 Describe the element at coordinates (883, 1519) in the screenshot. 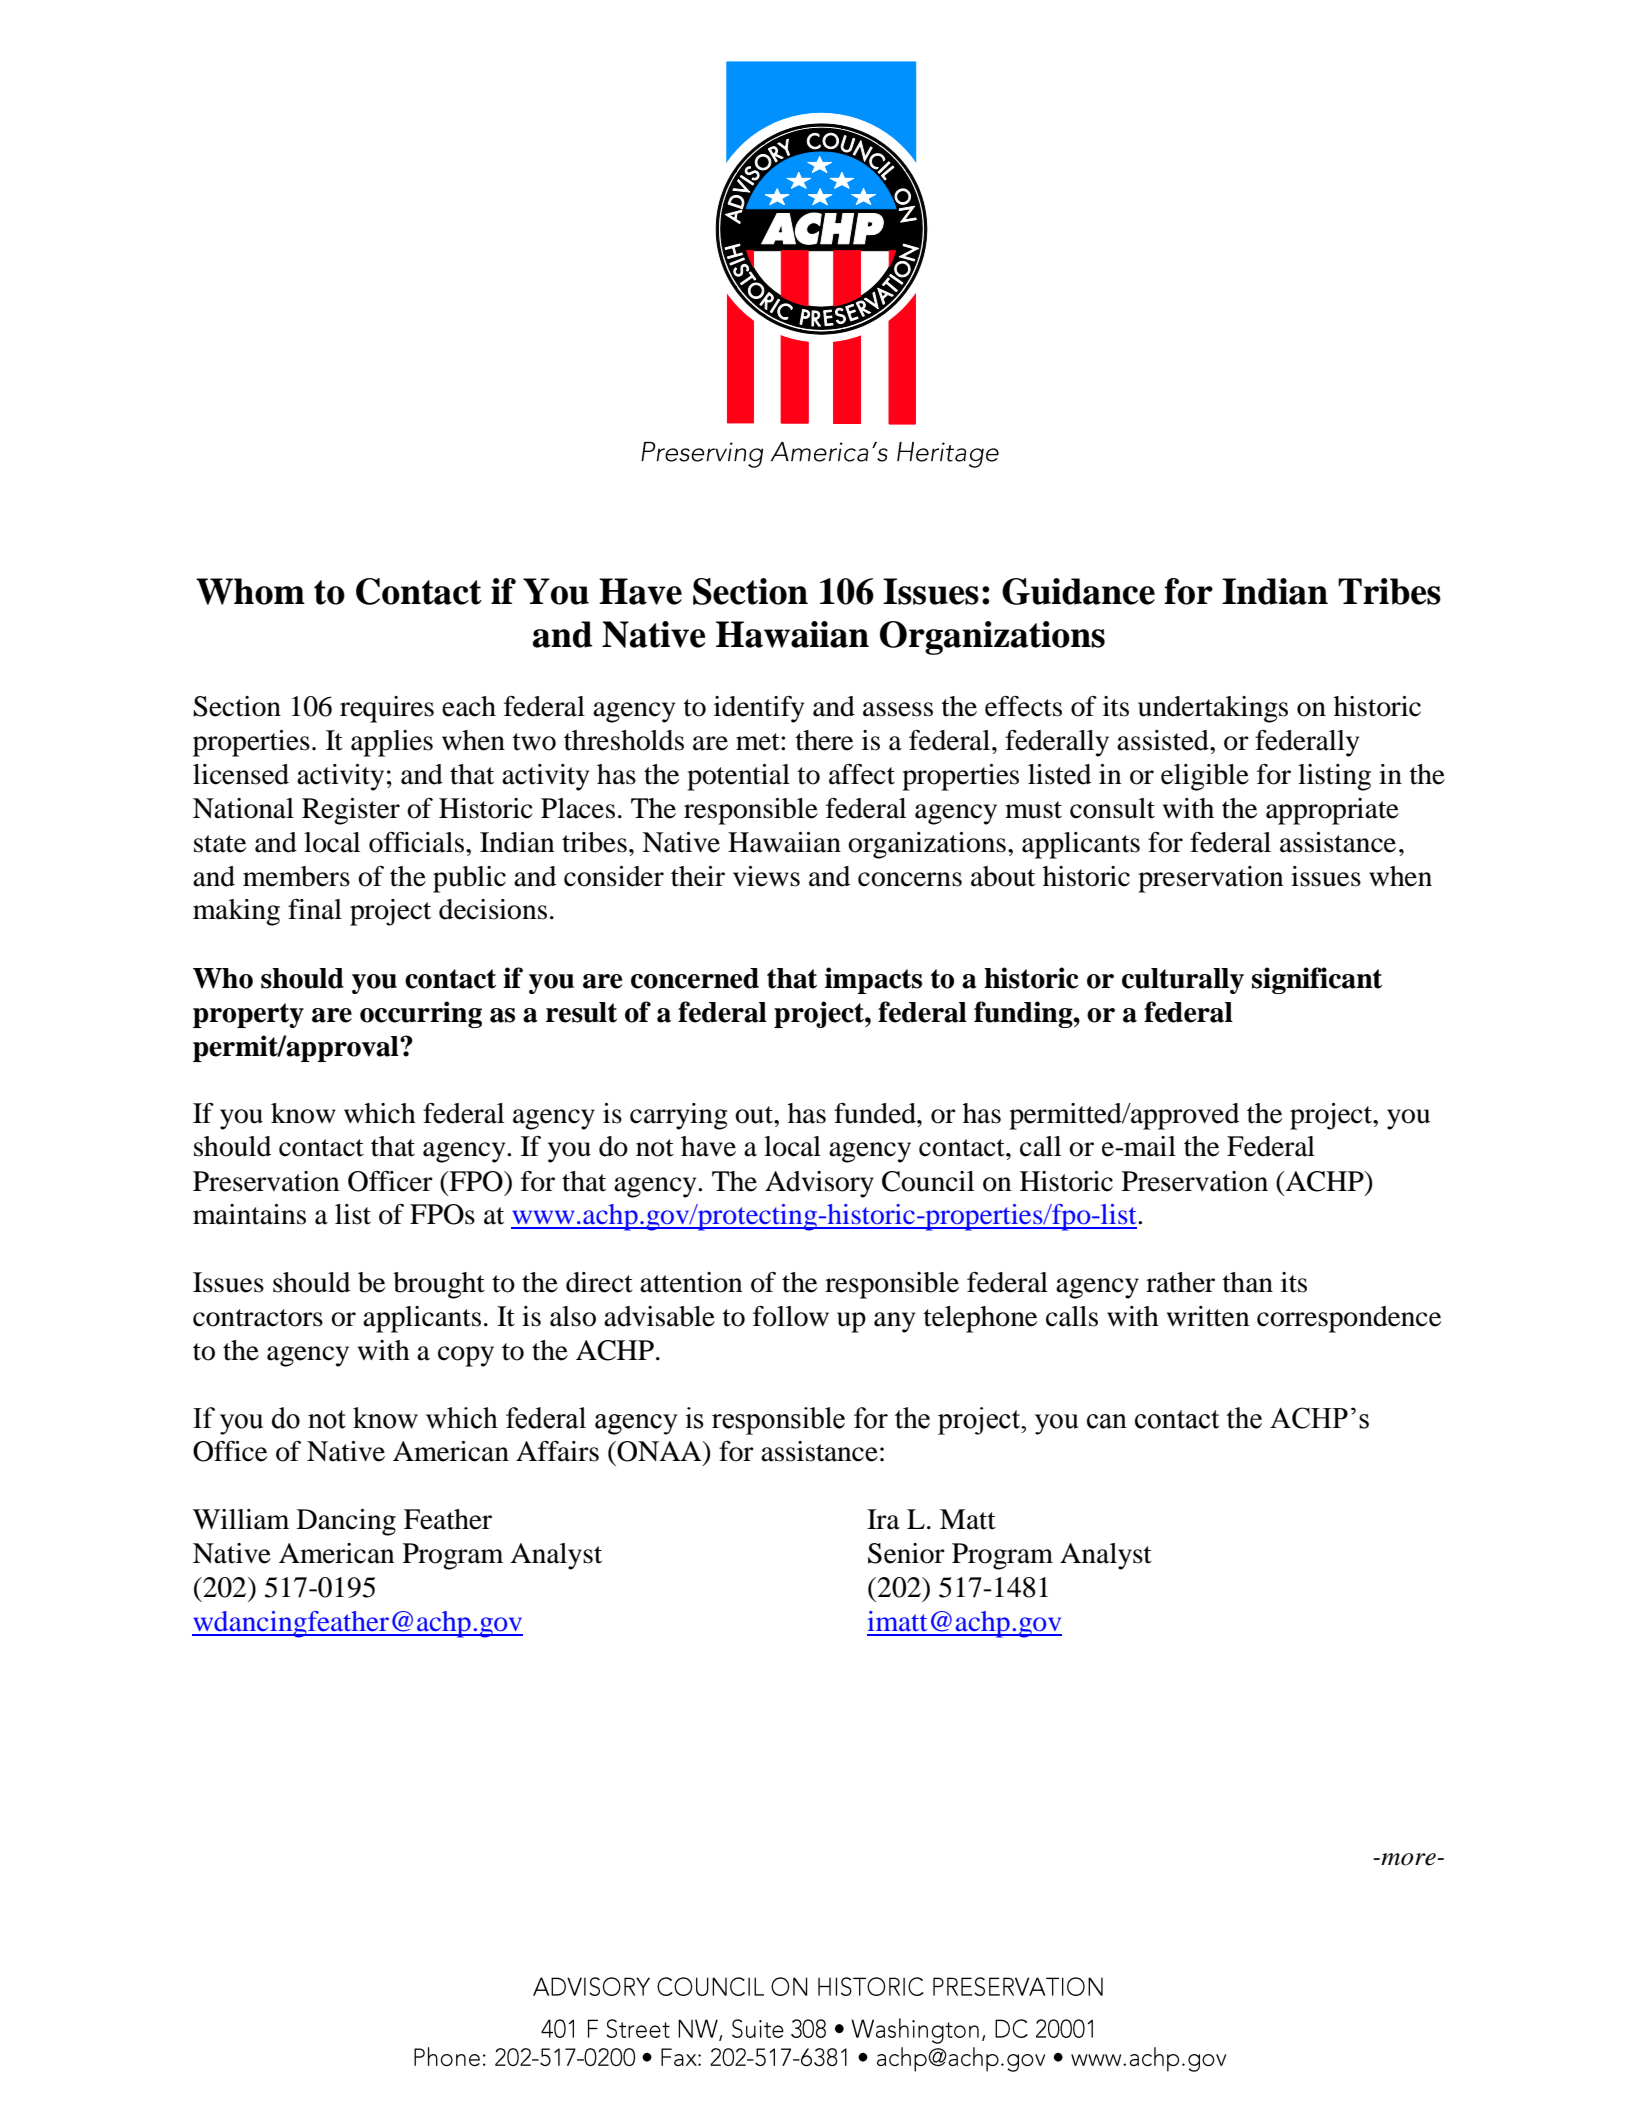

I see `Ira` at that location.
